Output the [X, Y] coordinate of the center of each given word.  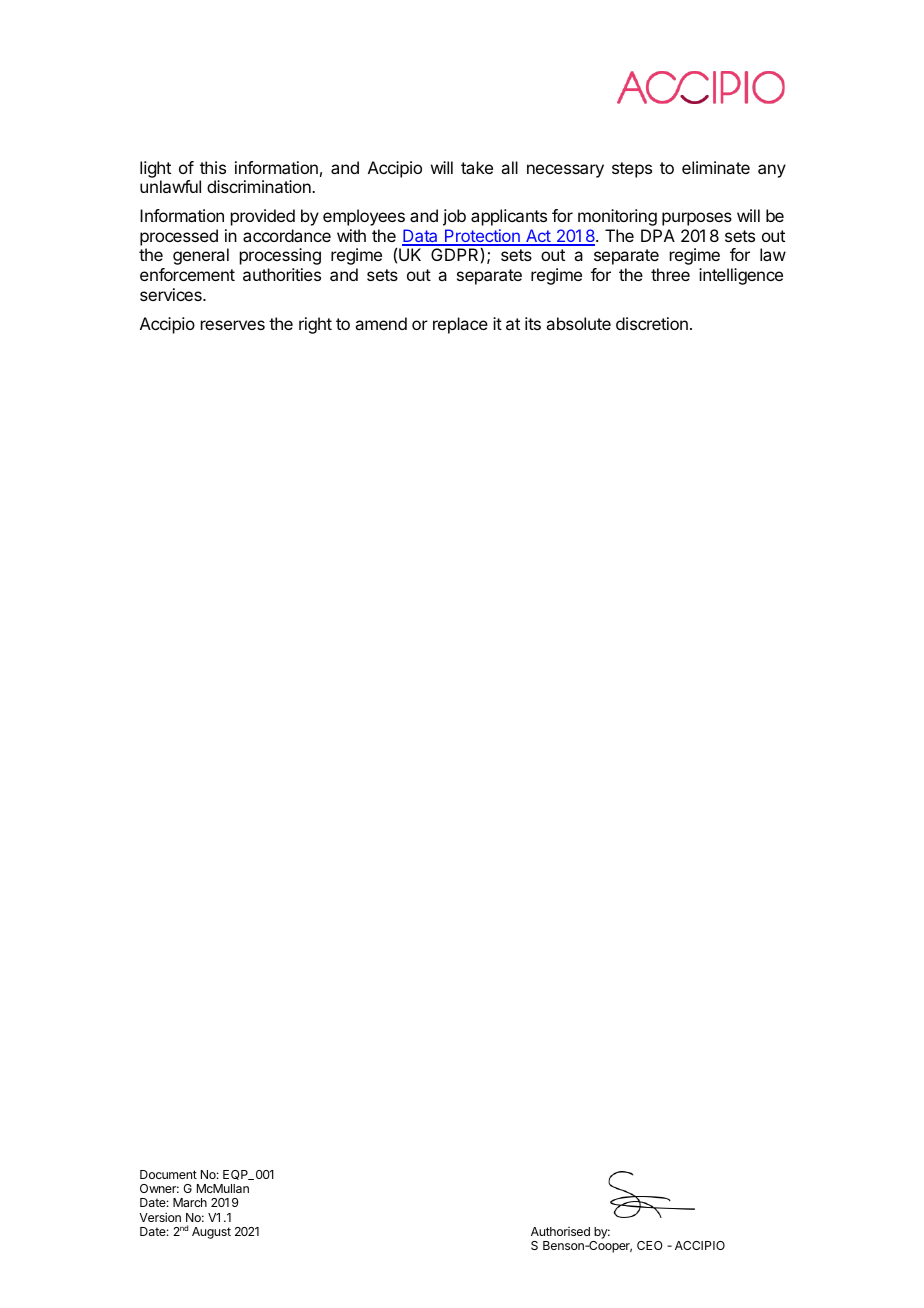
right [315, 325]
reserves [233, 325]
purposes [697, 219]
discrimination [260, 186]
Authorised [560, 1231]
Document [168, 1174]
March [190, 1202]
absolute [578, 323]
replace [460, 325]
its [533, 323]
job [454, 217]
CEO [650, 1245]
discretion [652, 323]
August [211, 1233]
